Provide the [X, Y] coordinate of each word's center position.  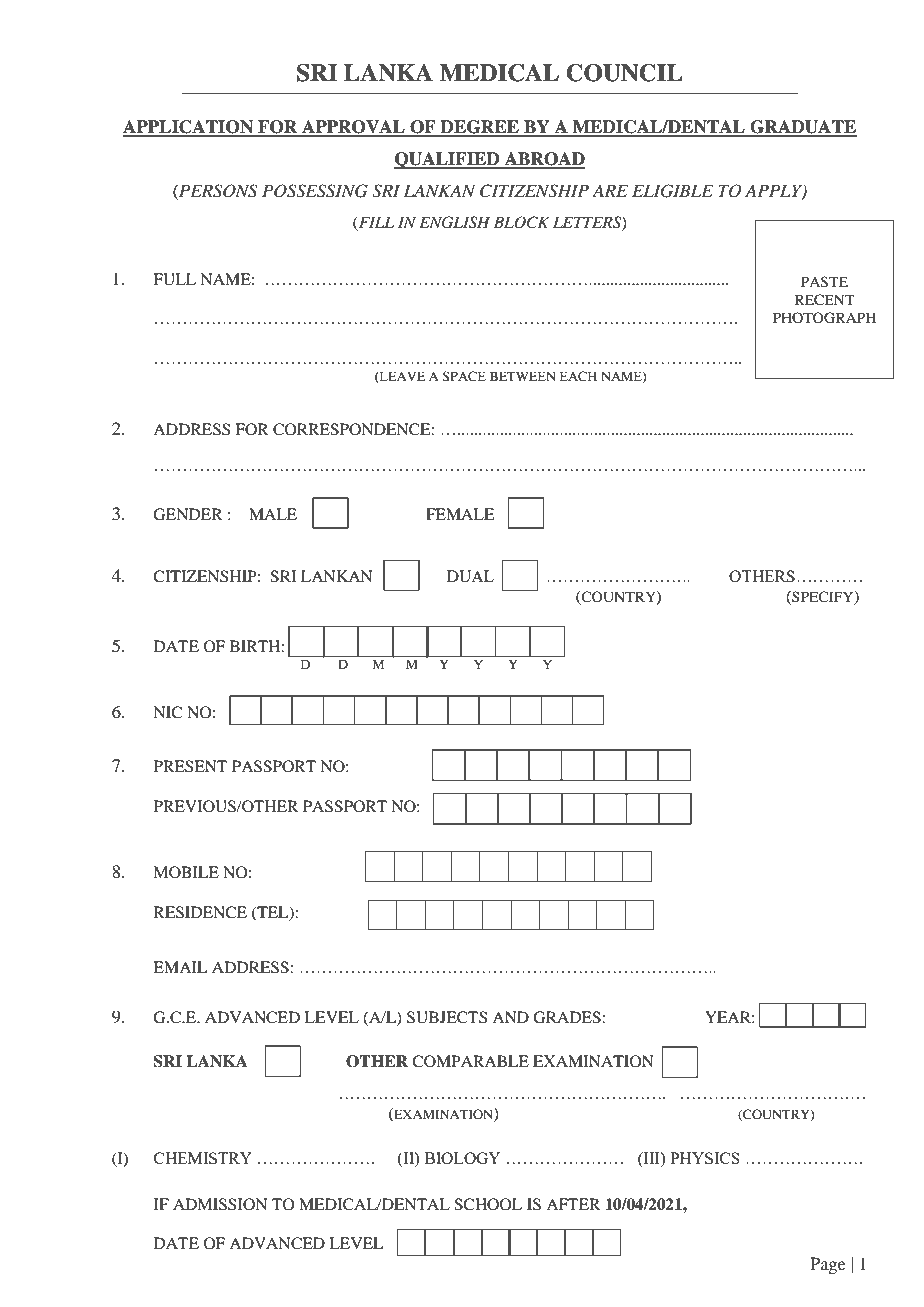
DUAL [470, 576]
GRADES [568, 1017]
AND [510, 1017]
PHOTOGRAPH [824, 318]
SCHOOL [488, 1204]
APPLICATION [189, 128]
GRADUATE [802, 128]
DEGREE [479, 128]
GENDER [188, 514]
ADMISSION [220, 1204]
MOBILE [186, 872]
